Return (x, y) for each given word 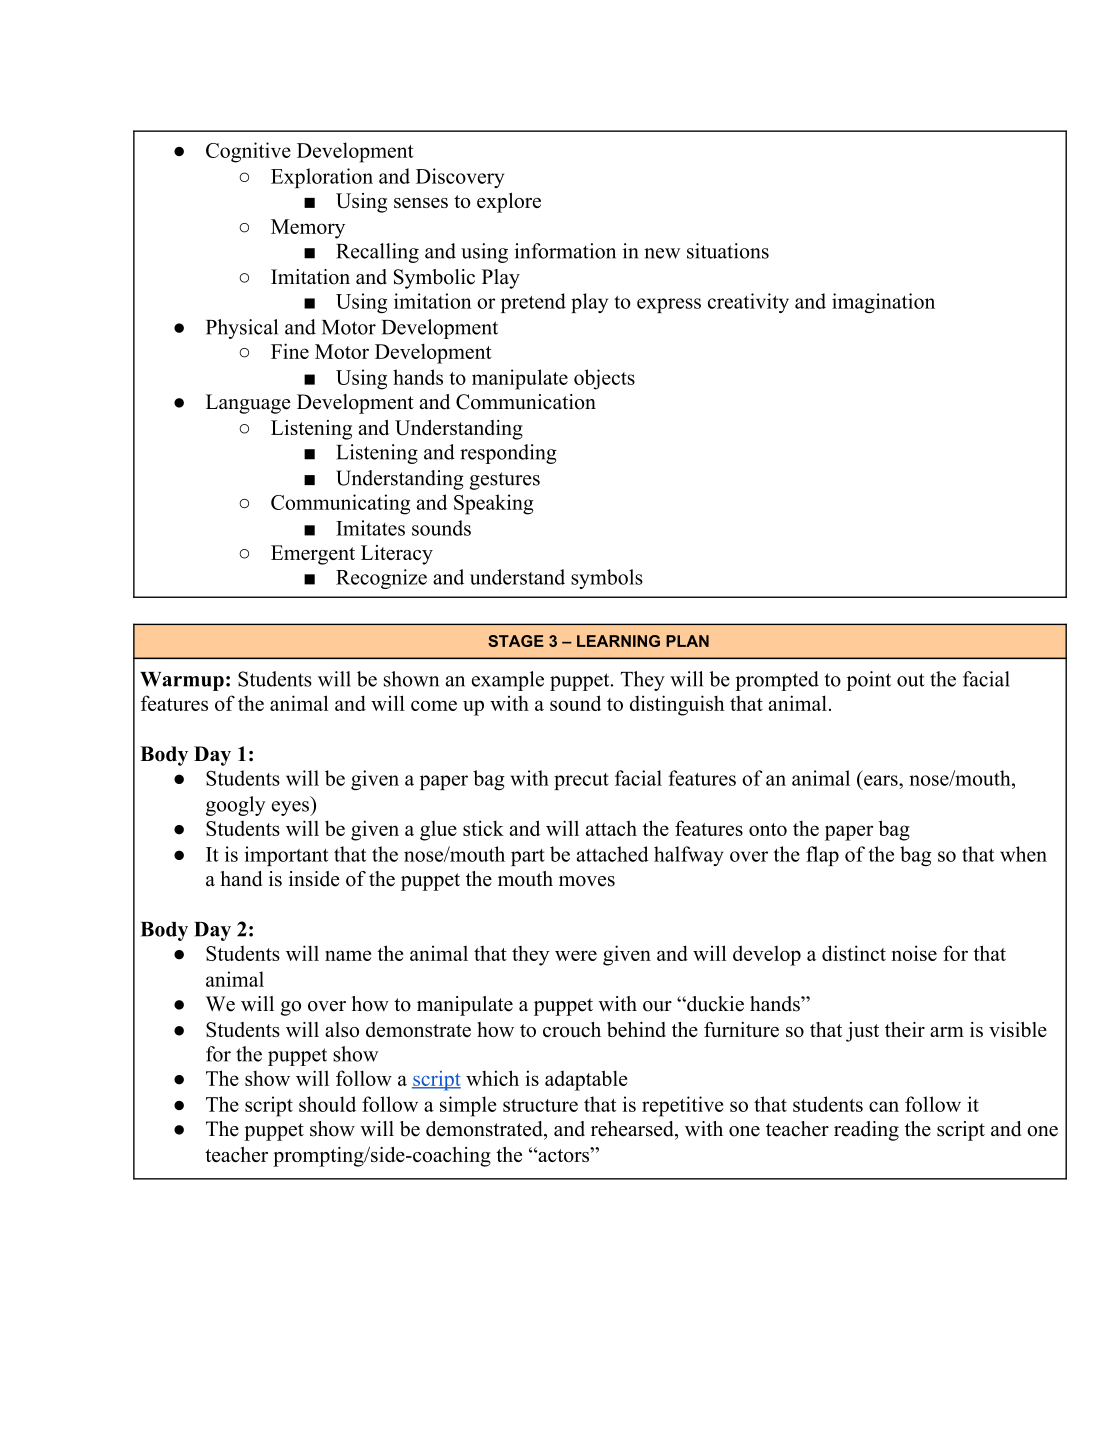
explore (509, 203)
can (884, 1106)
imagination (883, 303)
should (327, 1104)
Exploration (322, 178)
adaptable (586, 1080)
